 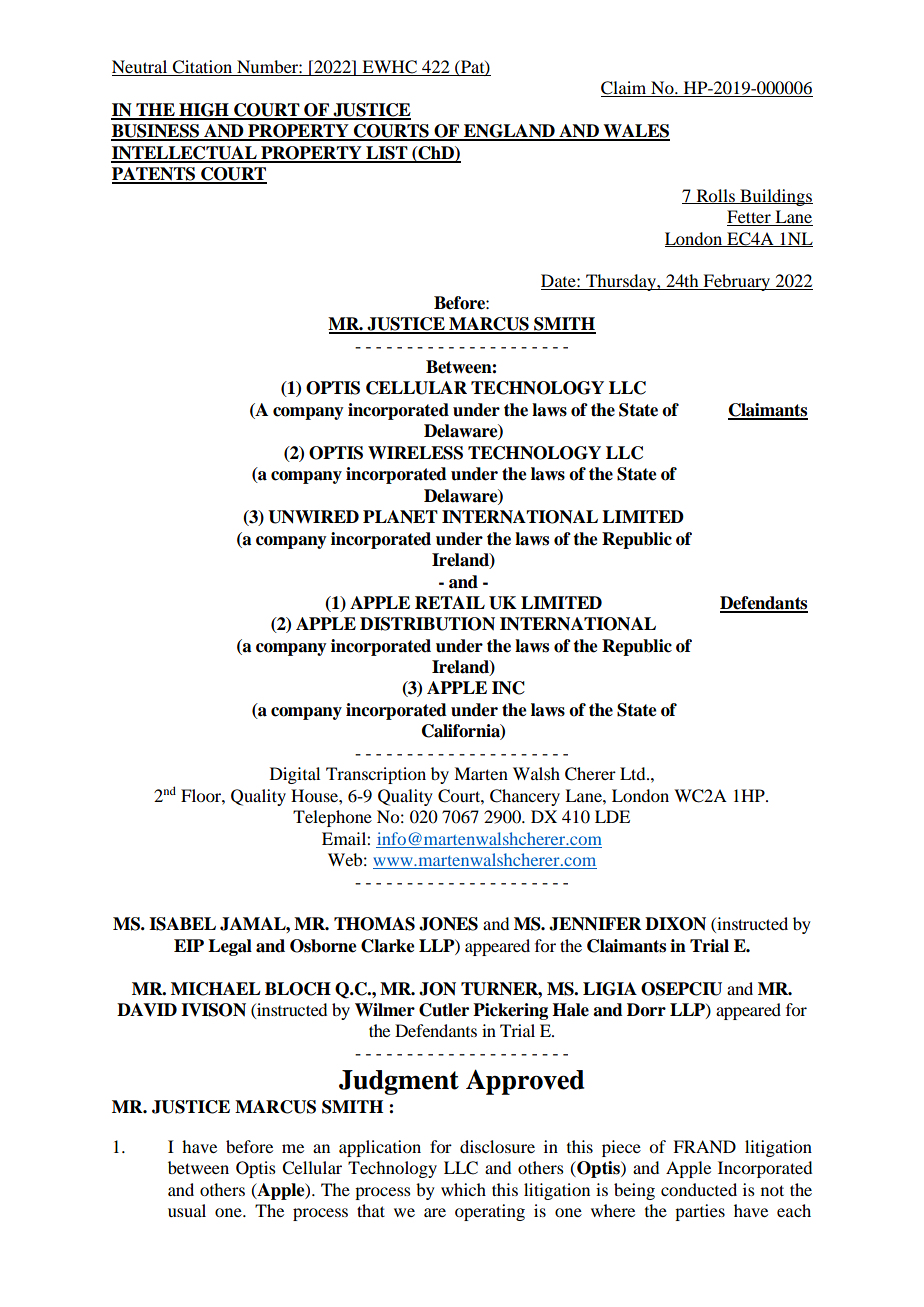 What do you see at coordinates (187, 1210) in the screenshot?
I see `usual` at bounding box center [187, 1210].
